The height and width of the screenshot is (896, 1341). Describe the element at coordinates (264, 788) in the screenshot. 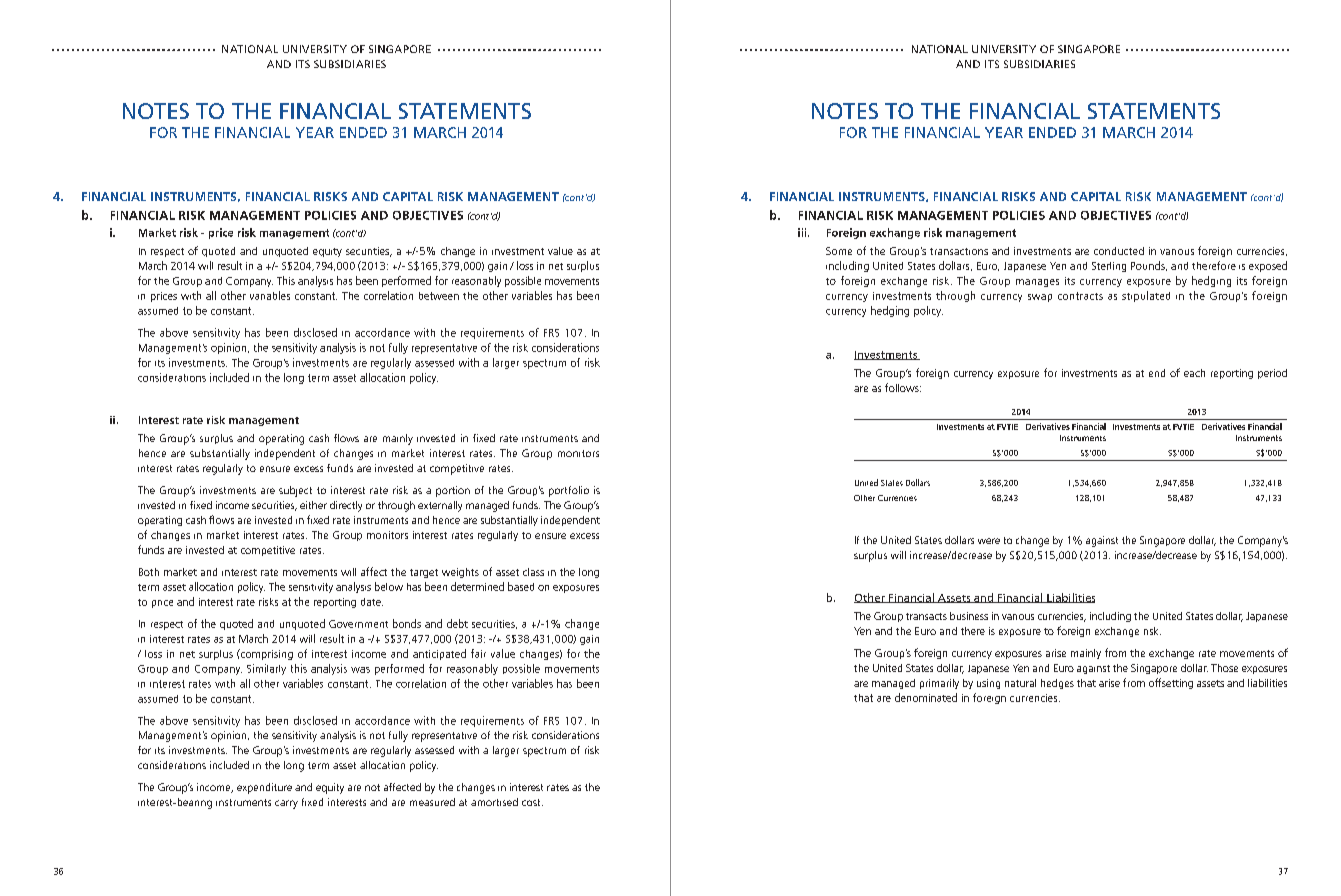

I see `expenditure` at that location.
